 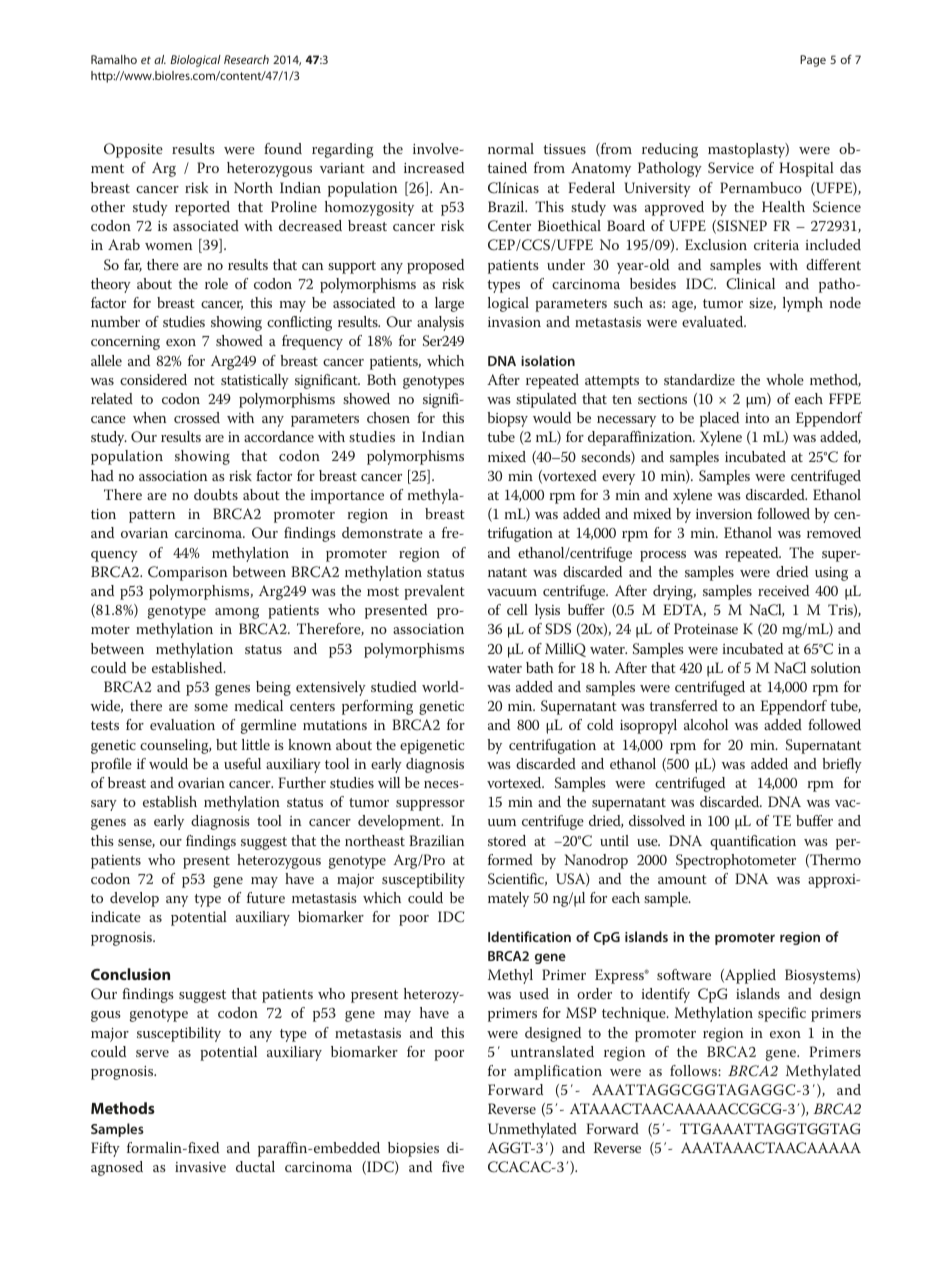 What do you see at coordinates (237, 613) in the screenshot?
I see `among` at bounding box center [237, 613].
